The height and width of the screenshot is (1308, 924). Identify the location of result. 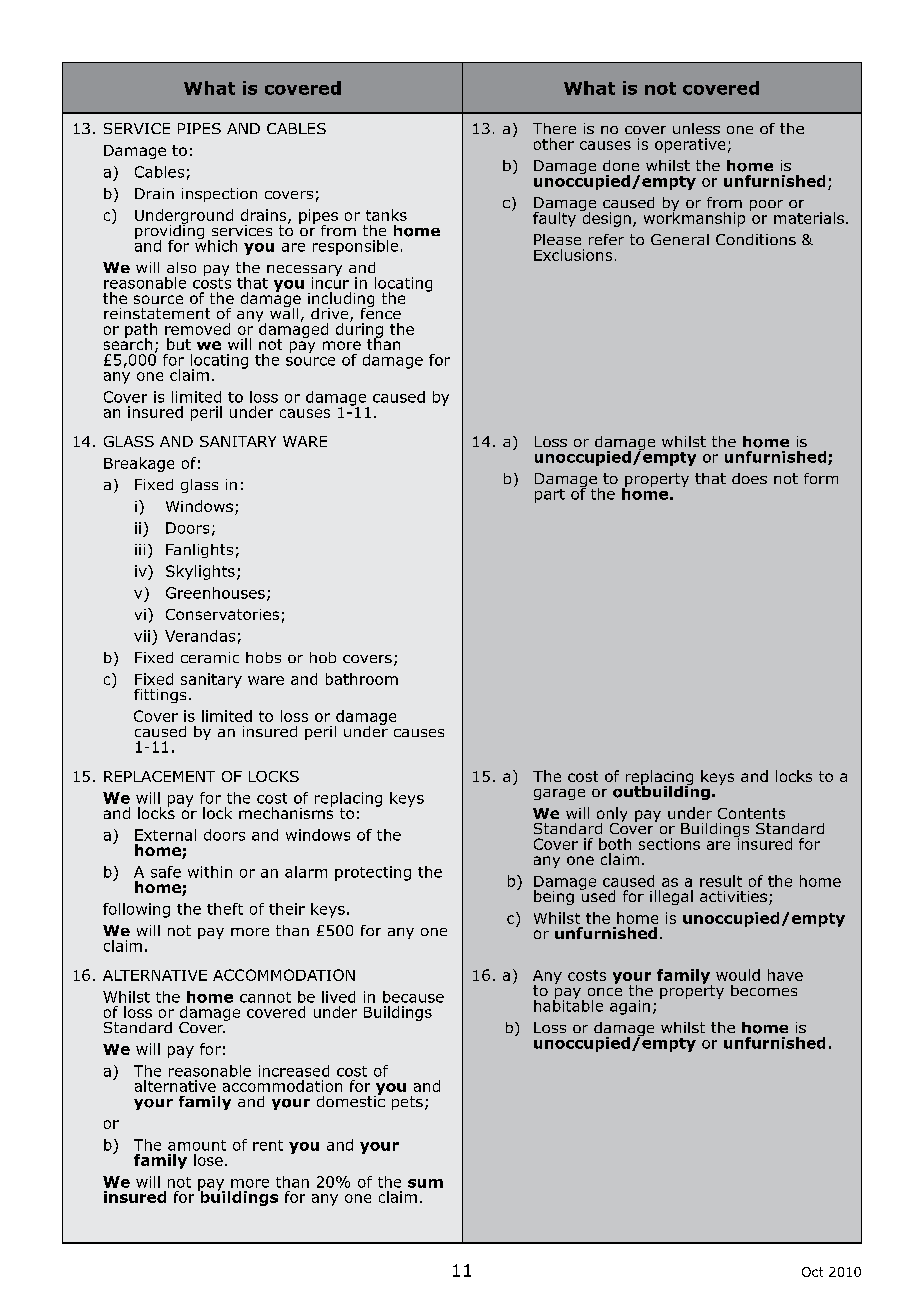
(721, 881).
